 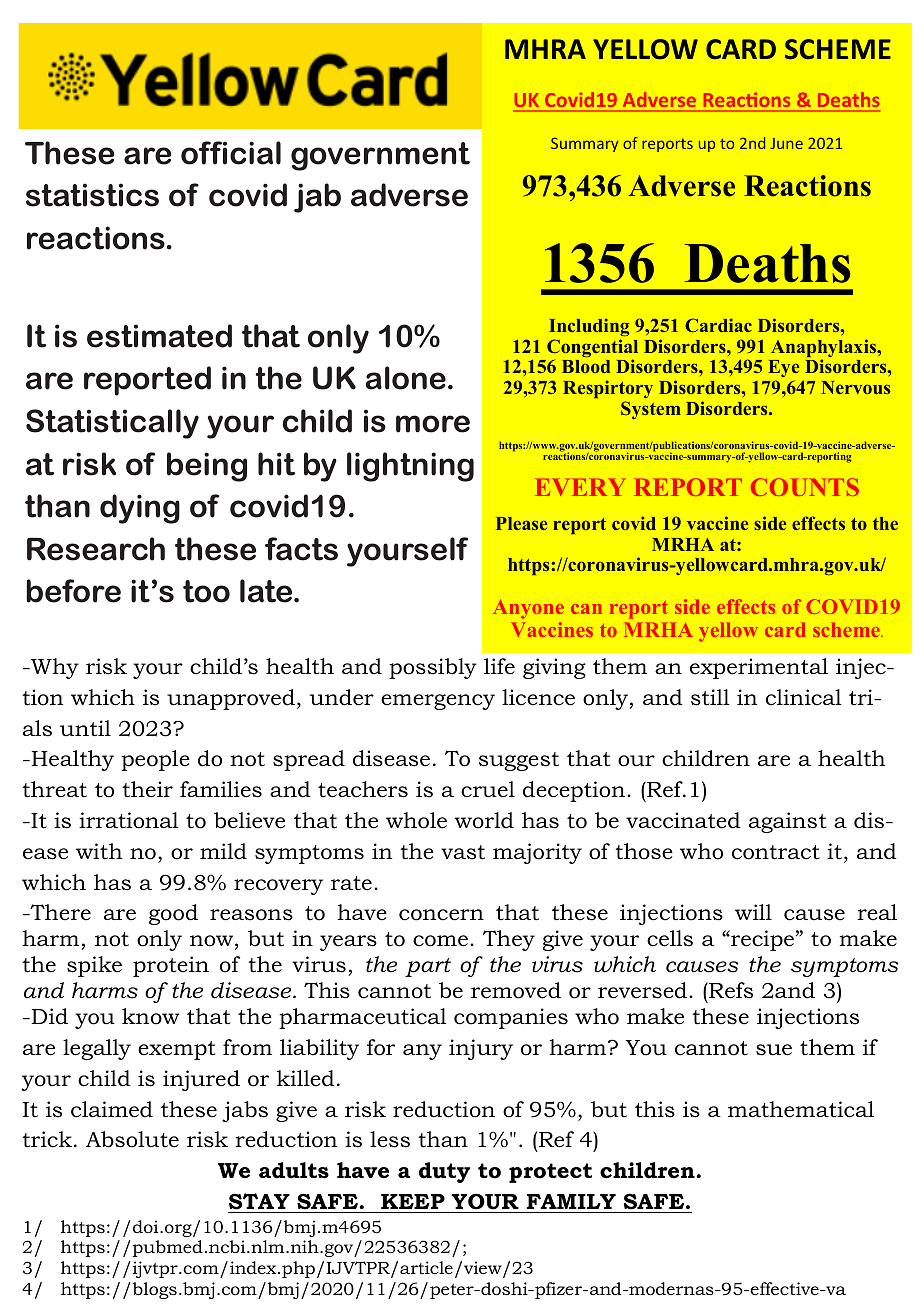 What do you see at coordinates (753, 912) in the document?
I see `will` at bounding box center [753, 912].
